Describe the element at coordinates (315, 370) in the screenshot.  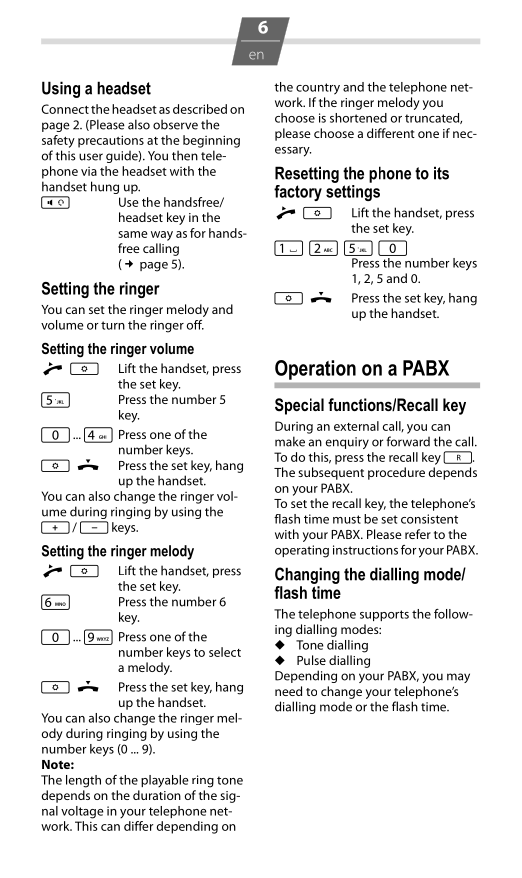
I see `Operation` at that location.
